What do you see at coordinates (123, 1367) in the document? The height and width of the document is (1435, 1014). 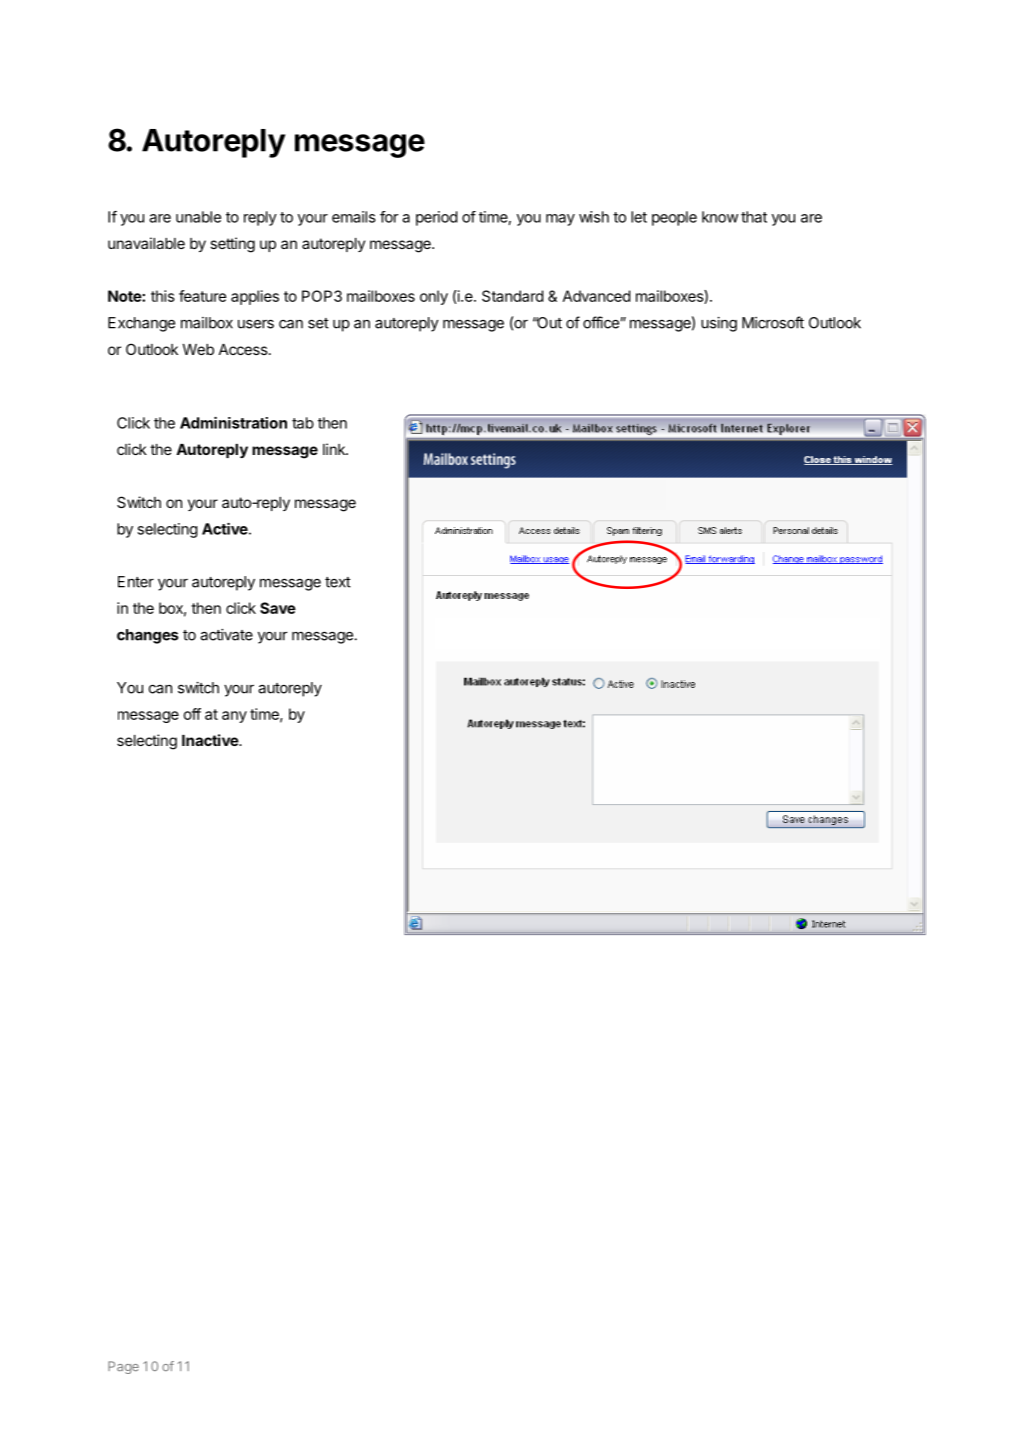 I see `Page` at bounding box center [123, 1367].
